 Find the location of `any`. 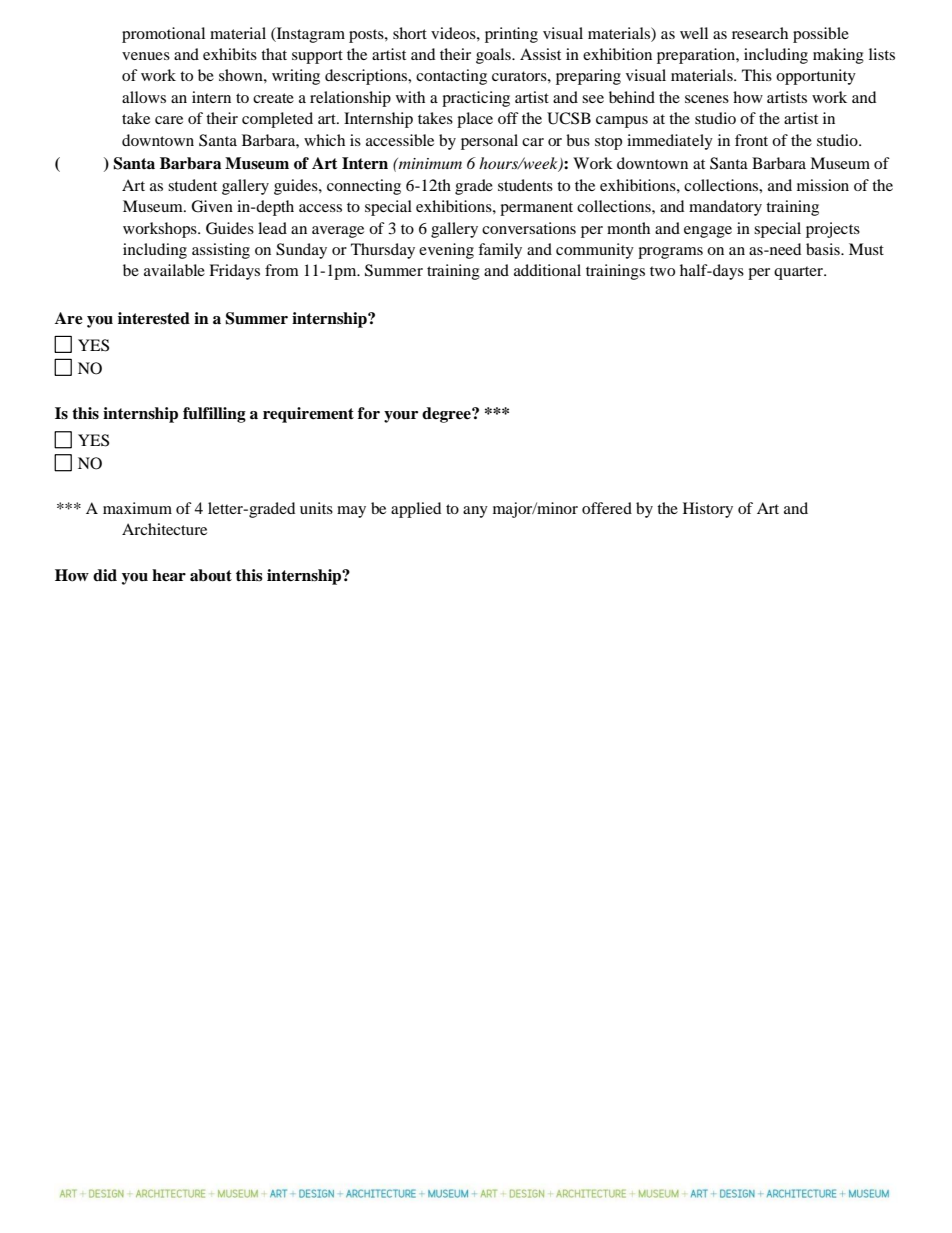

any is located at coordinates (475, 512).
